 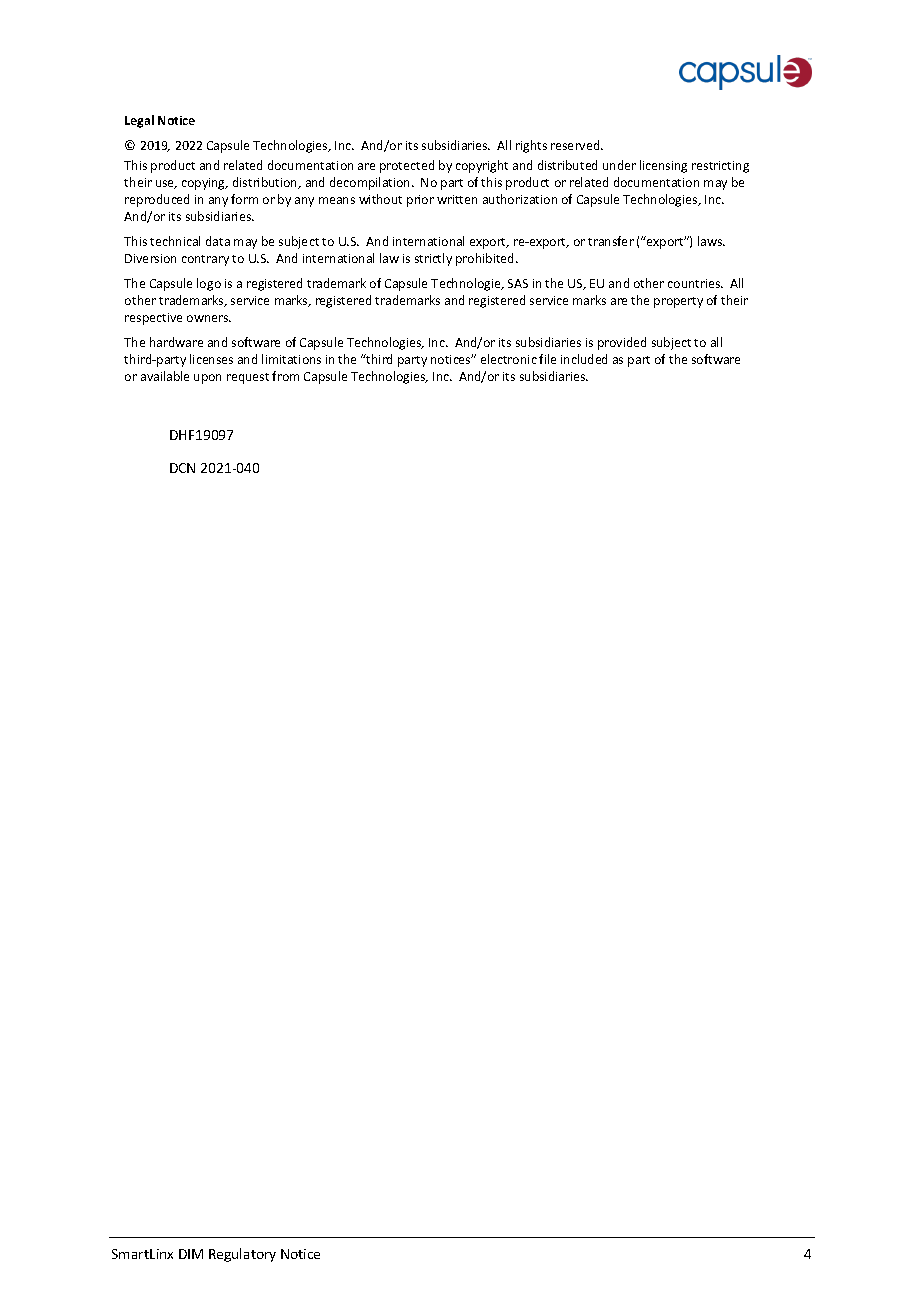 What do you see at coordinates (248, 378) in the page?
I see `request` at bounding box center [248, 378].
